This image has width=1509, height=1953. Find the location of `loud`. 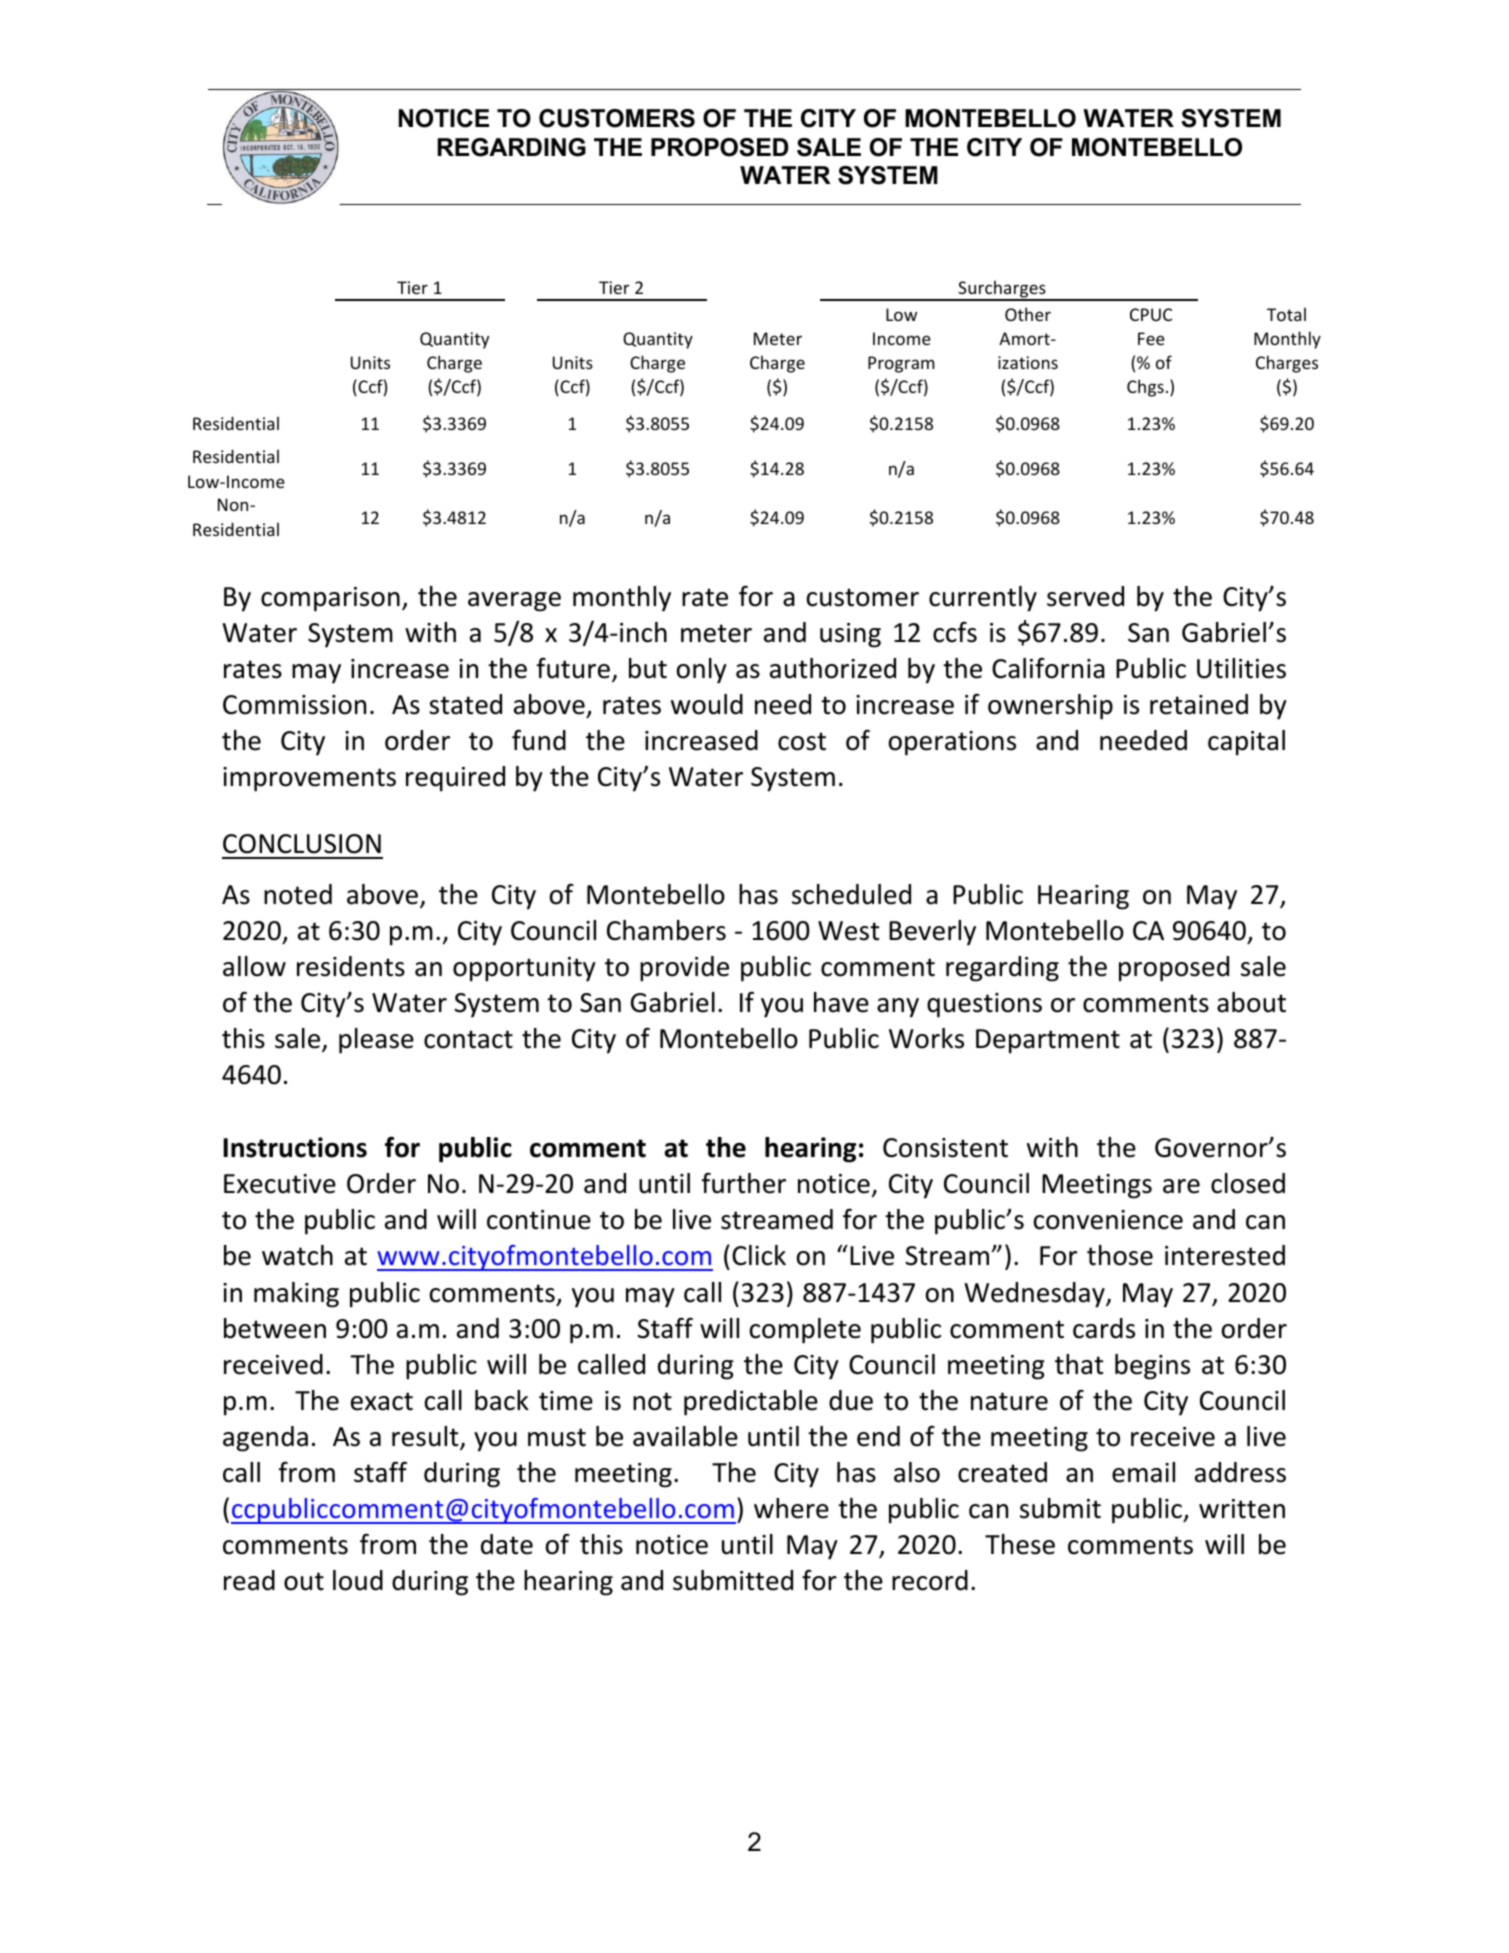

loud is located at coordinates (358, 1580).
